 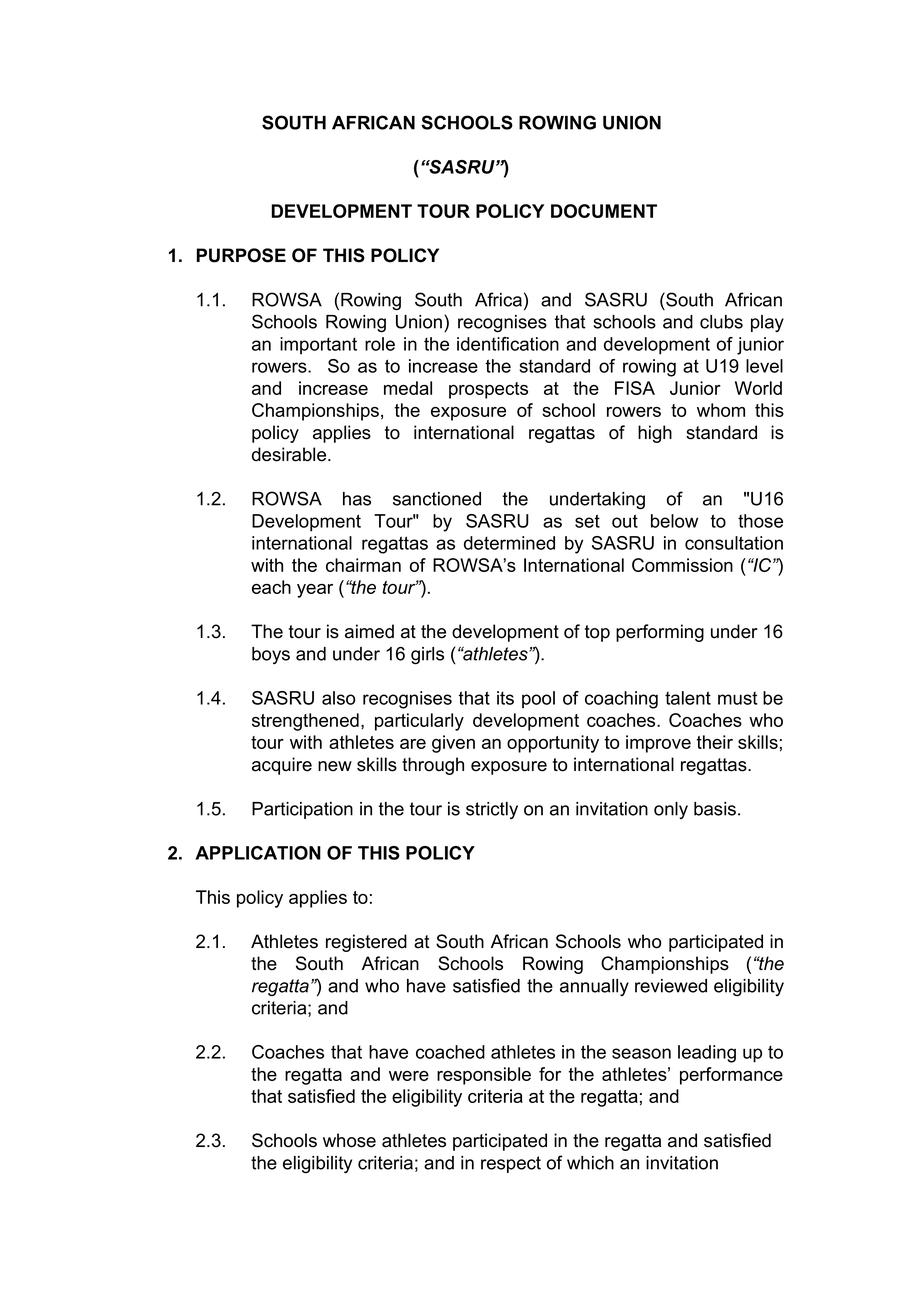 What do you see at coordinates (492, 810) in the screenshot?
I see `strictly` at bounding box center [492, 810].
